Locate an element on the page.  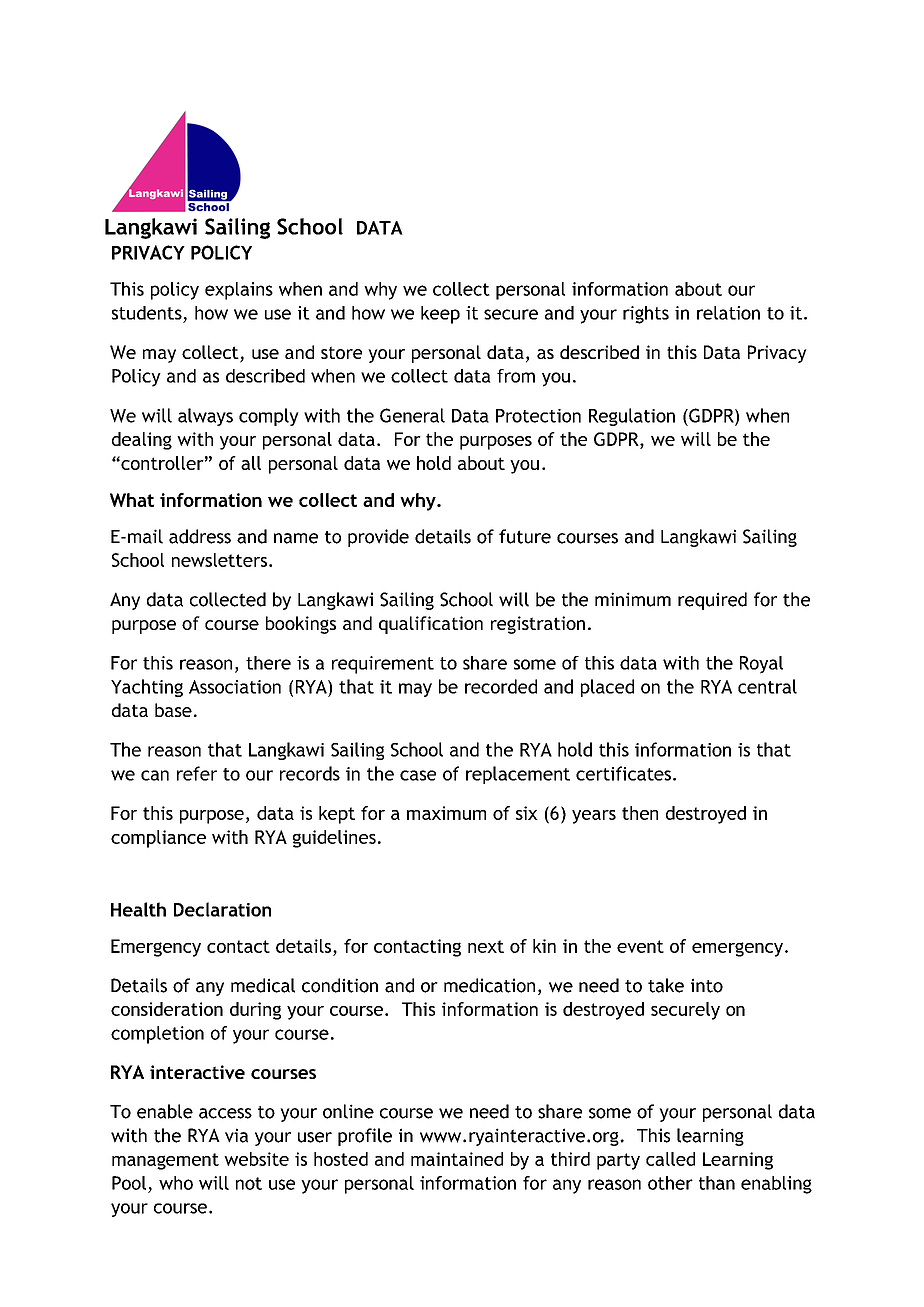
management is located at coordinates (165, 1161).
